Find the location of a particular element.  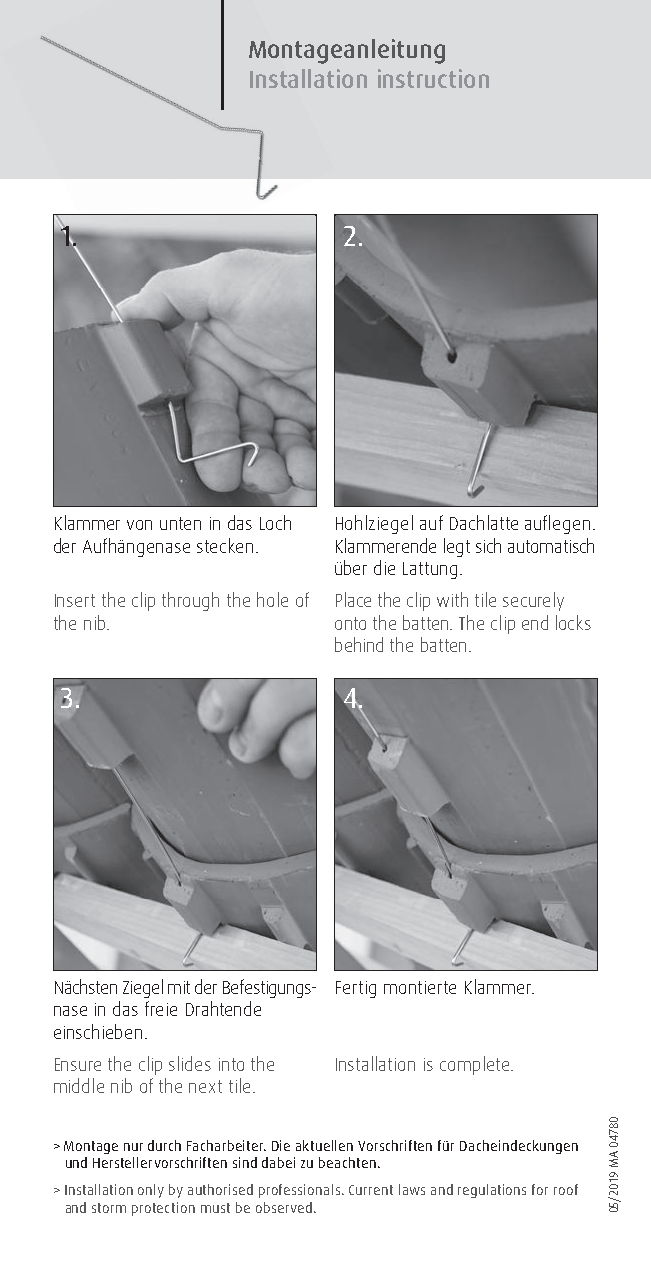

behind is located at coordinates (359, 644).
